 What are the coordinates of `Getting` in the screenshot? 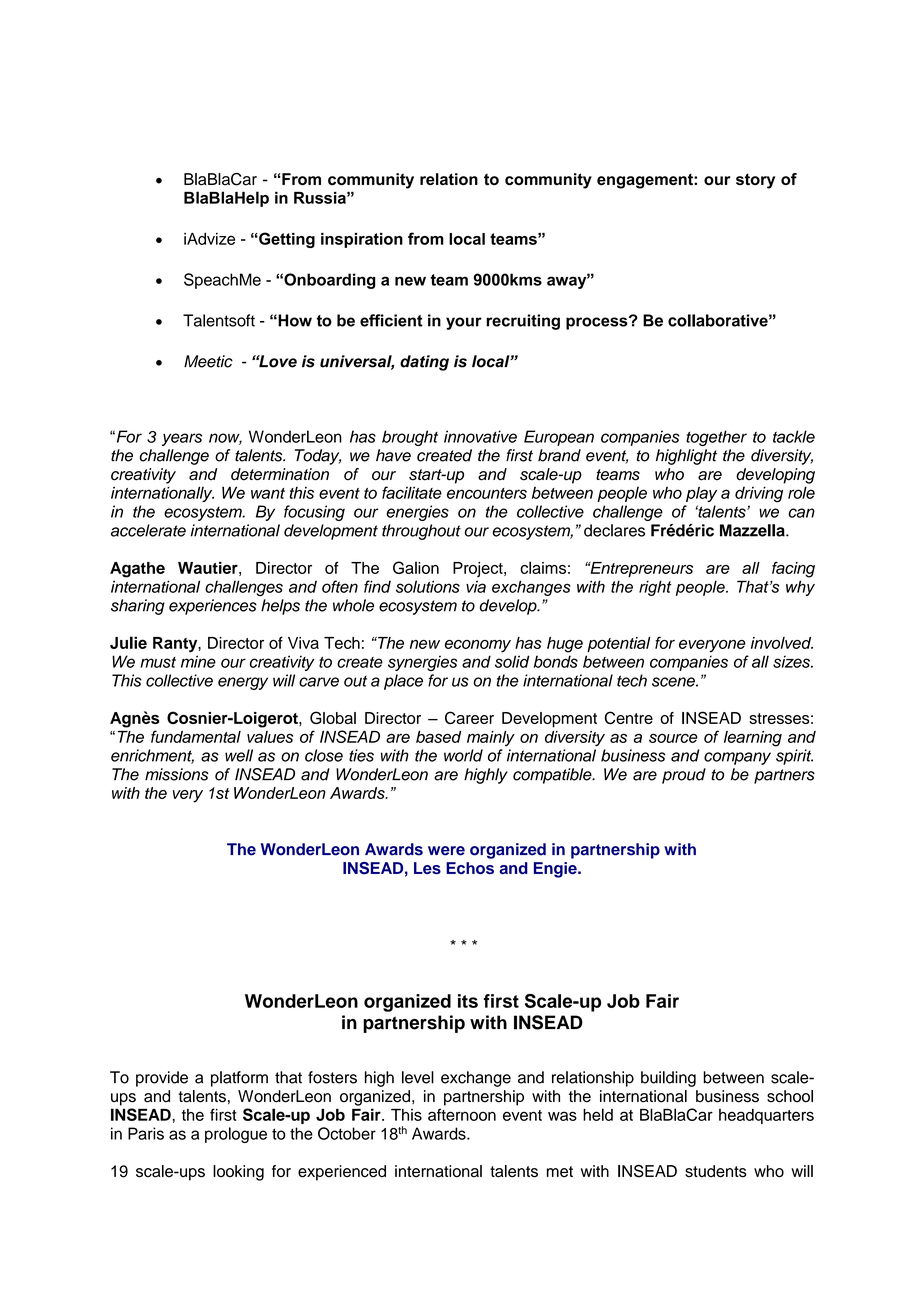 It's located at (286, 240).
